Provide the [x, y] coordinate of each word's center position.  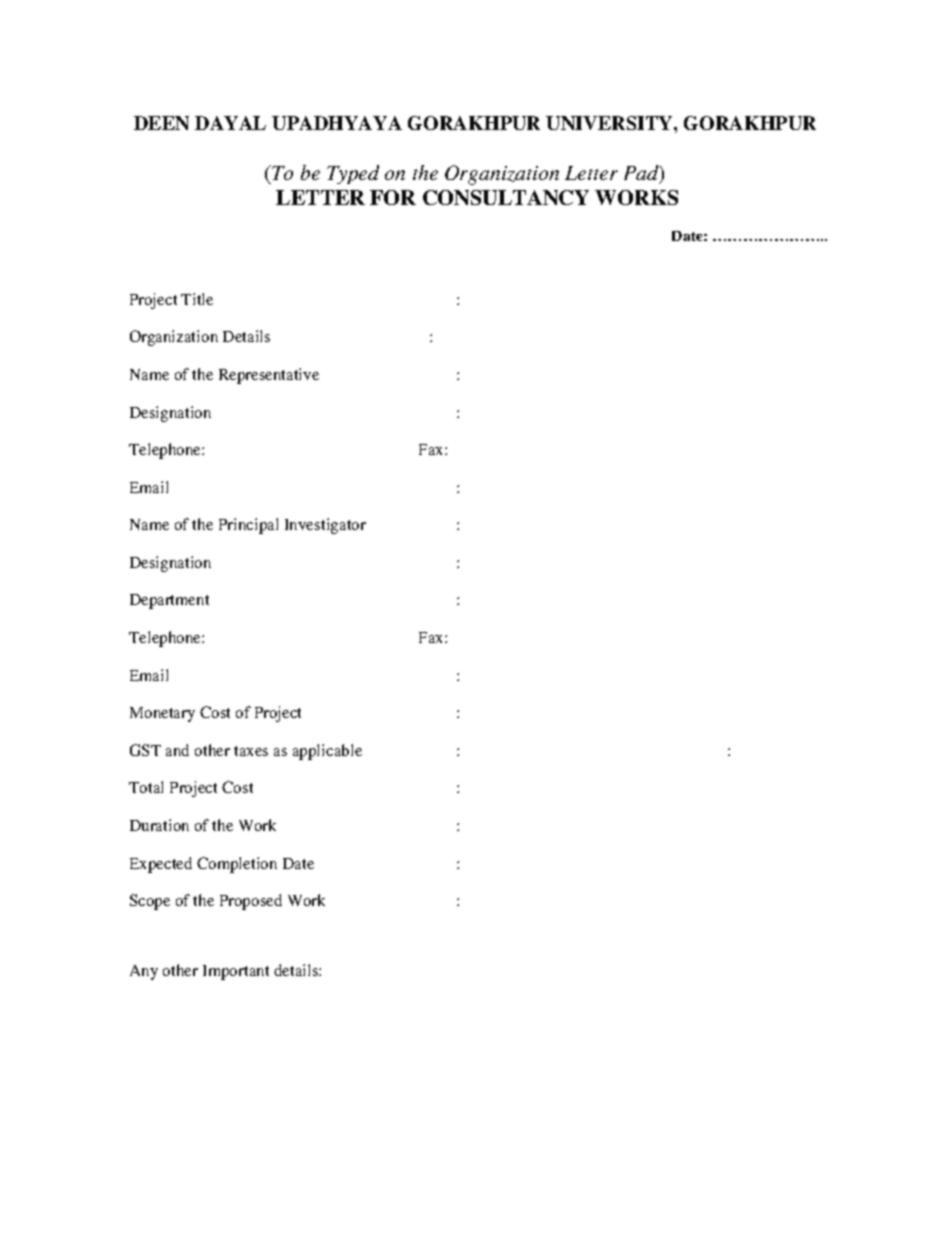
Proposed [251, 902]
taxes [251, 751]
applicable [327, 752]
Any [144, 972]
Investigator [325, 526]
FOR [393, 197]
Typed [353, 174]
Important [236, 972]
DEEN [161, 123]
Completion [237, 865]
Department [169, 601]
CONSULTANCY [506, 197]
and [177, 750]
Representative [269, 376]
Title [197, 299]
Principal [248, 526]
